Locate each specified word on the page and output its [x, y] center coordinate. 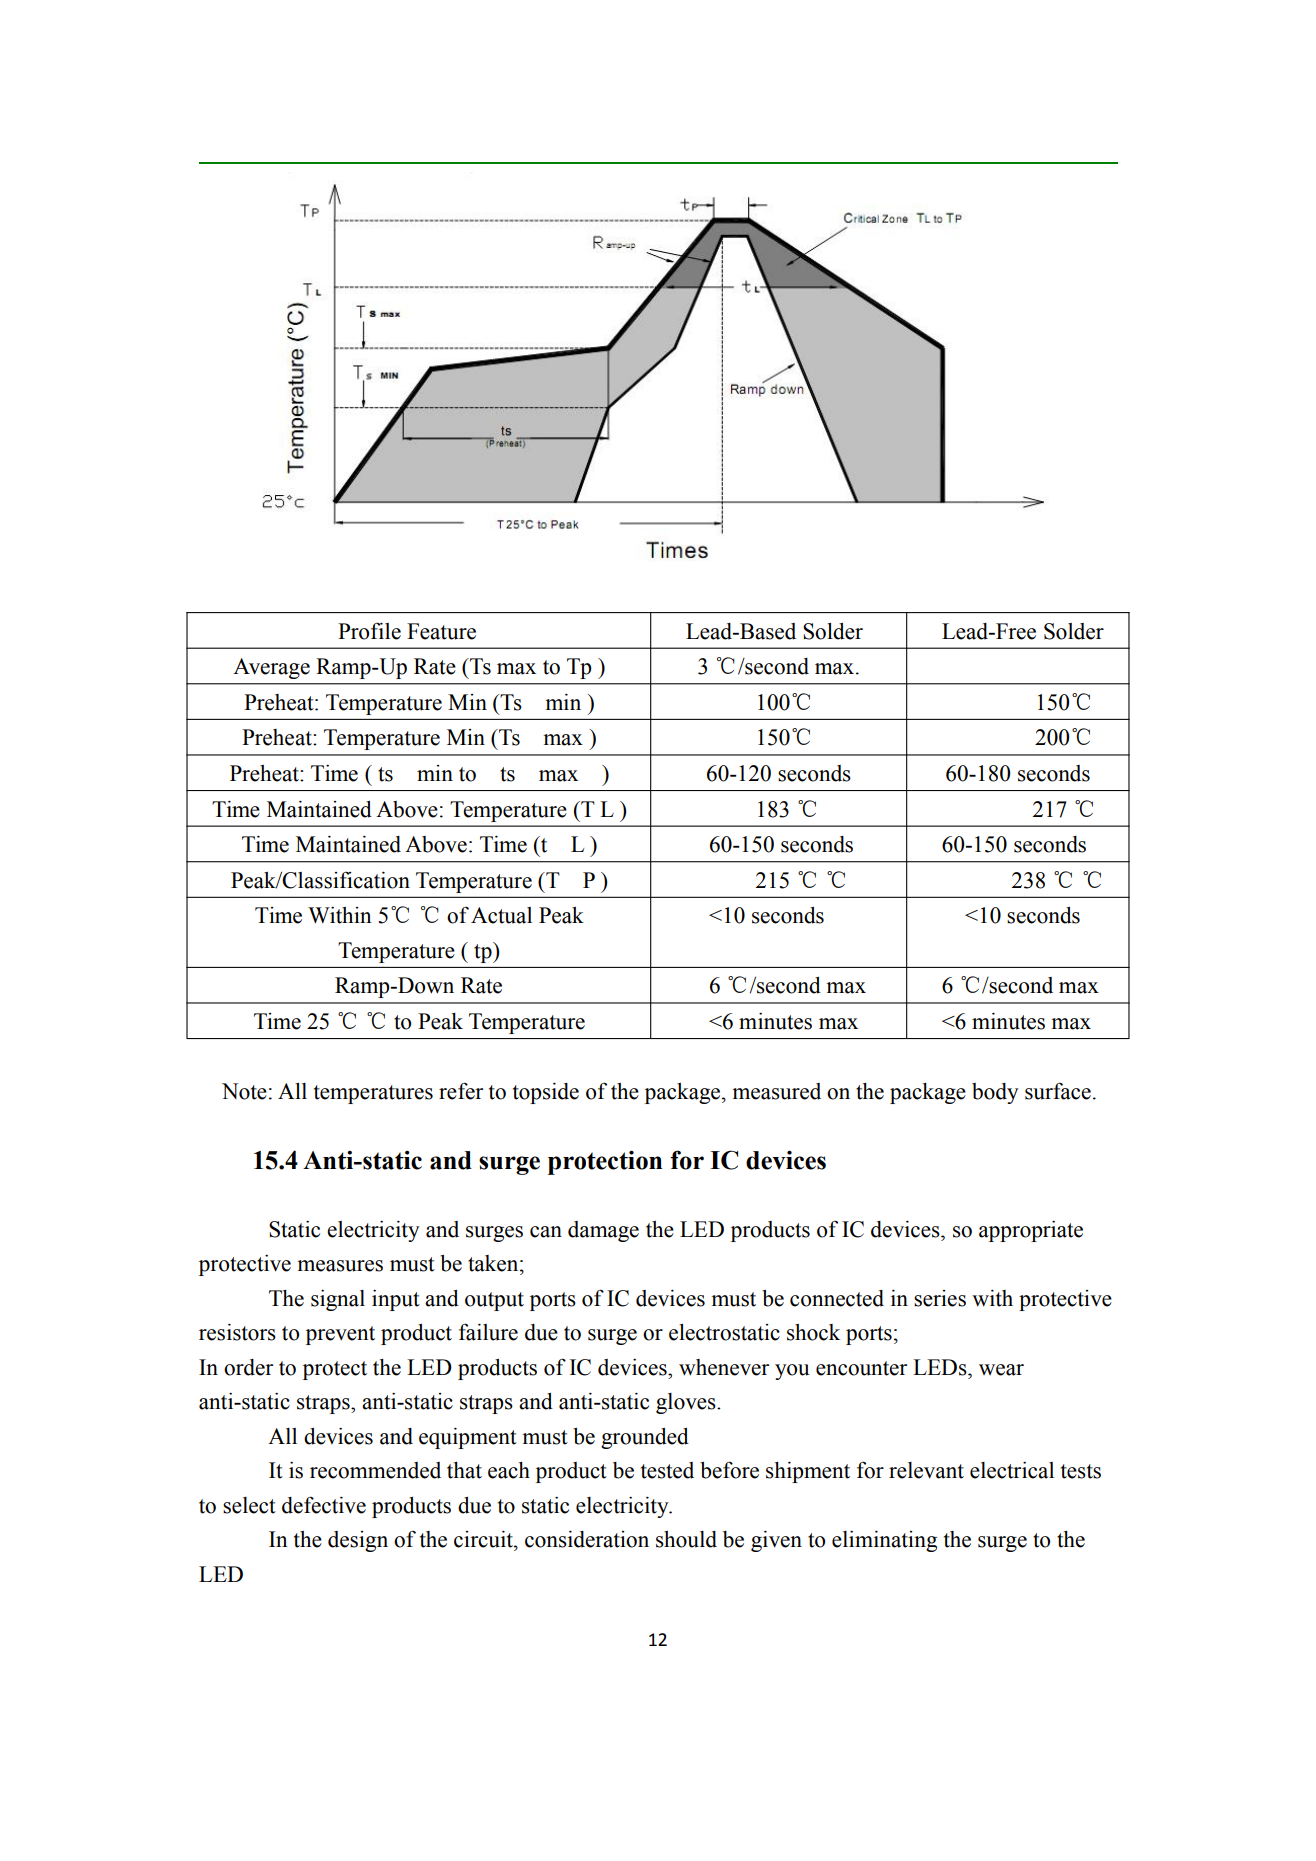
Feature [441, 631]
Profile [369, 631]
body [995, 1093]
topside [546, 1093]
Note [244, 1091]
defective [324, 1505]
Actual [501, 915]
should [686, 1539]
